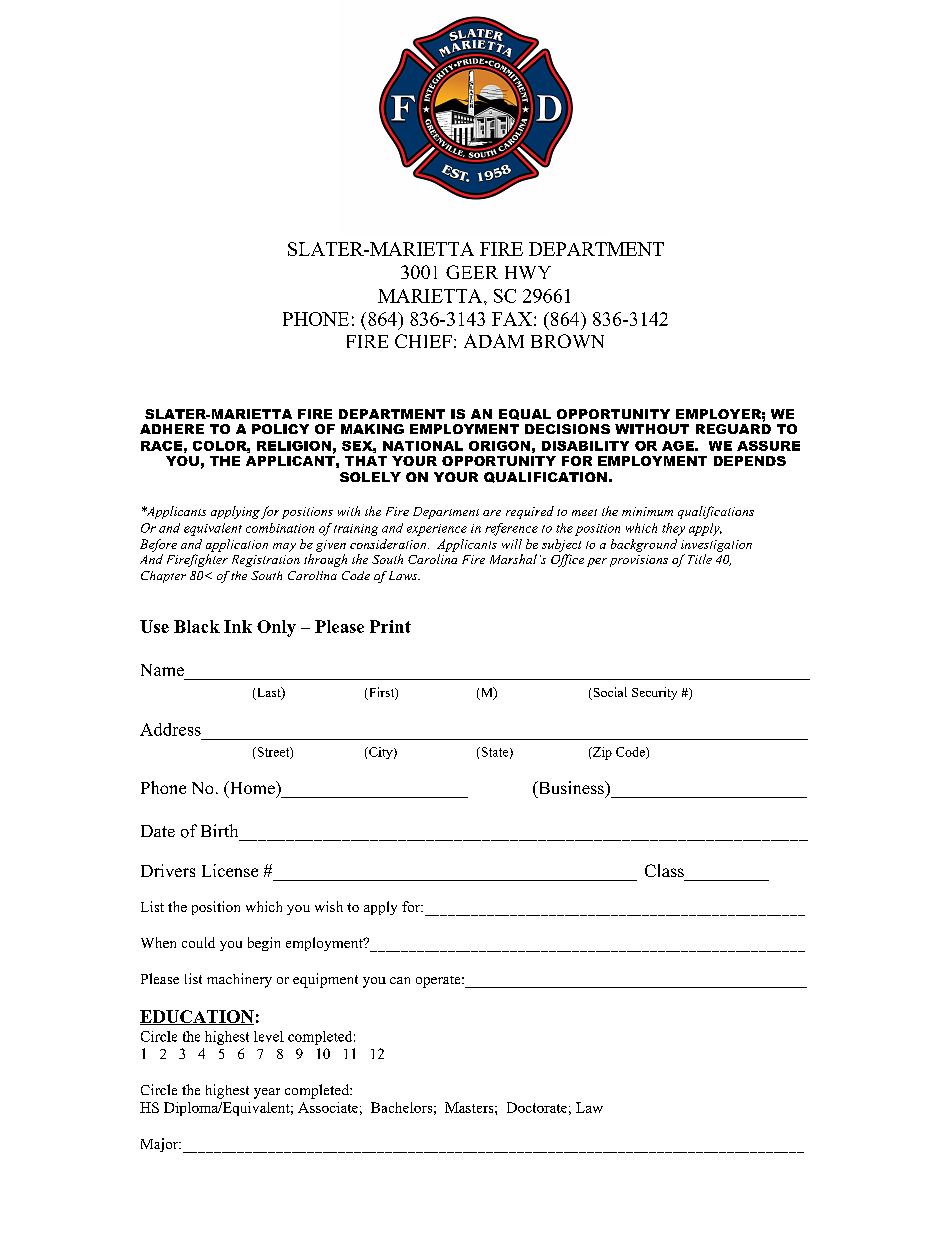  What do you see at coordinates (238, 626) in the screenshot?
I see `Ink` at bounding box center [238, 626].
